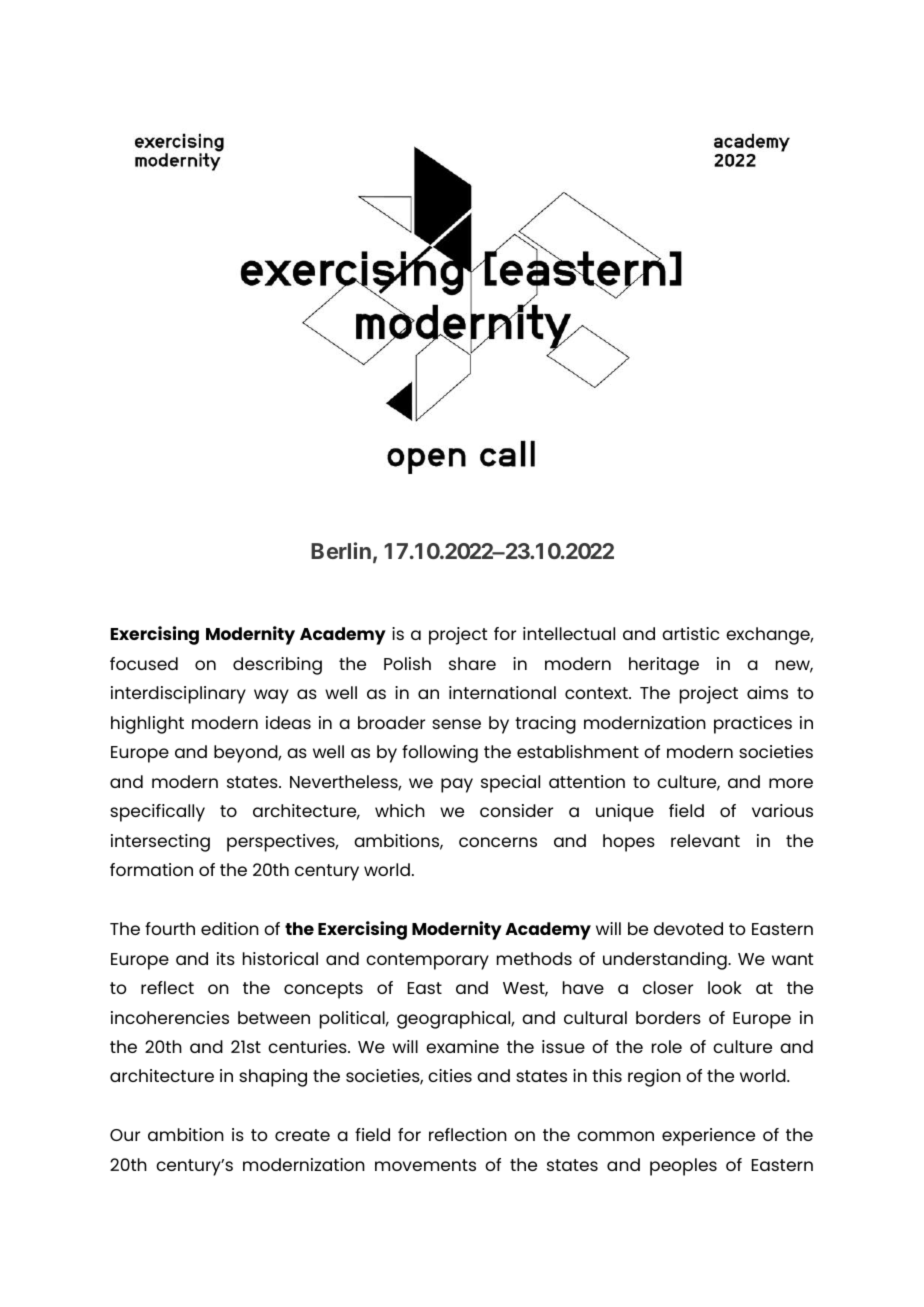  Describe the element at coordinates (160, 843) in the screenshot. I see `intersecting` at that location.
